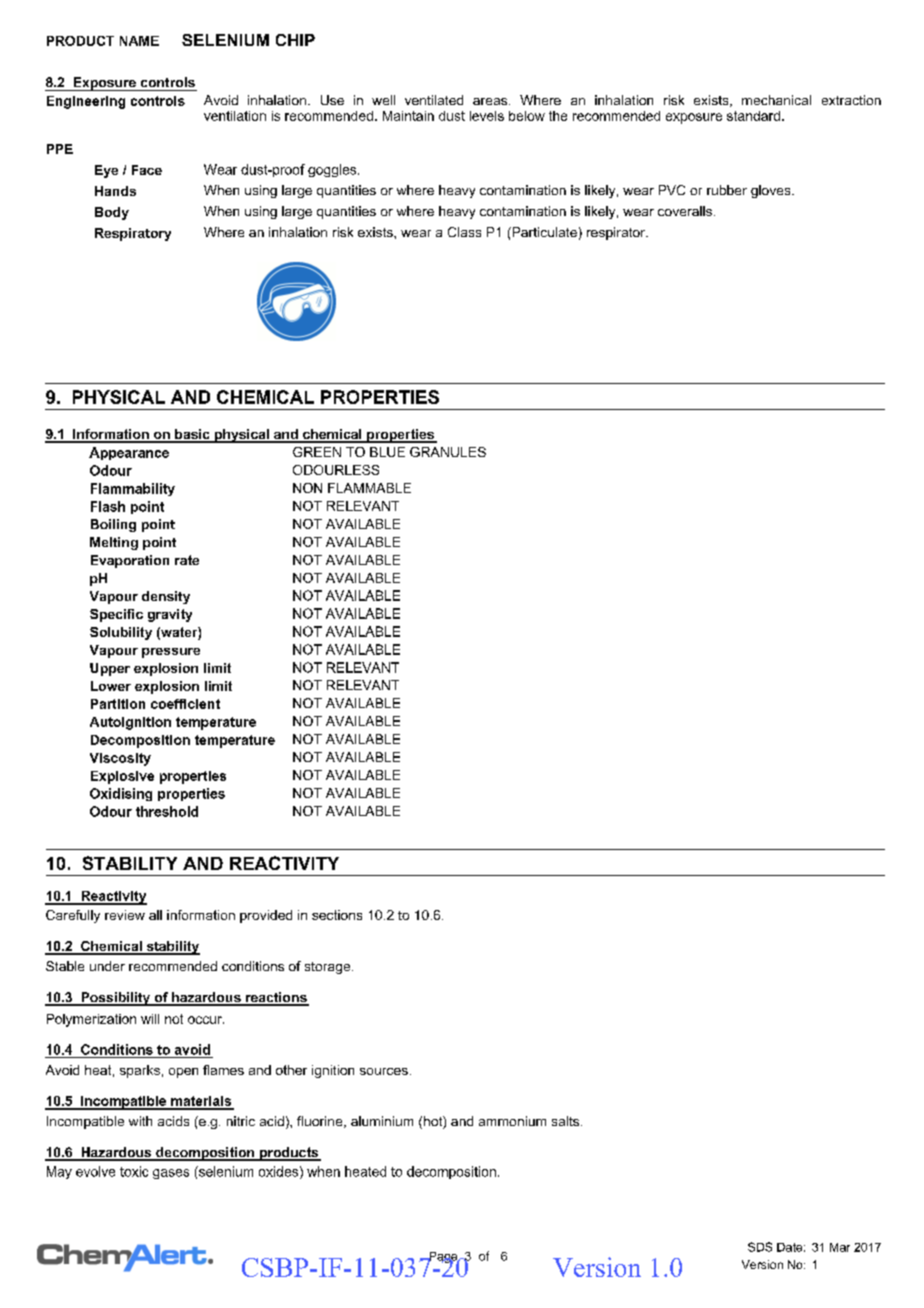 The height and width of the page is (1308, 924). What do you see at coordinates (776, 100) in the page?
I see `mechanical` at bounding box center [776, 100].
